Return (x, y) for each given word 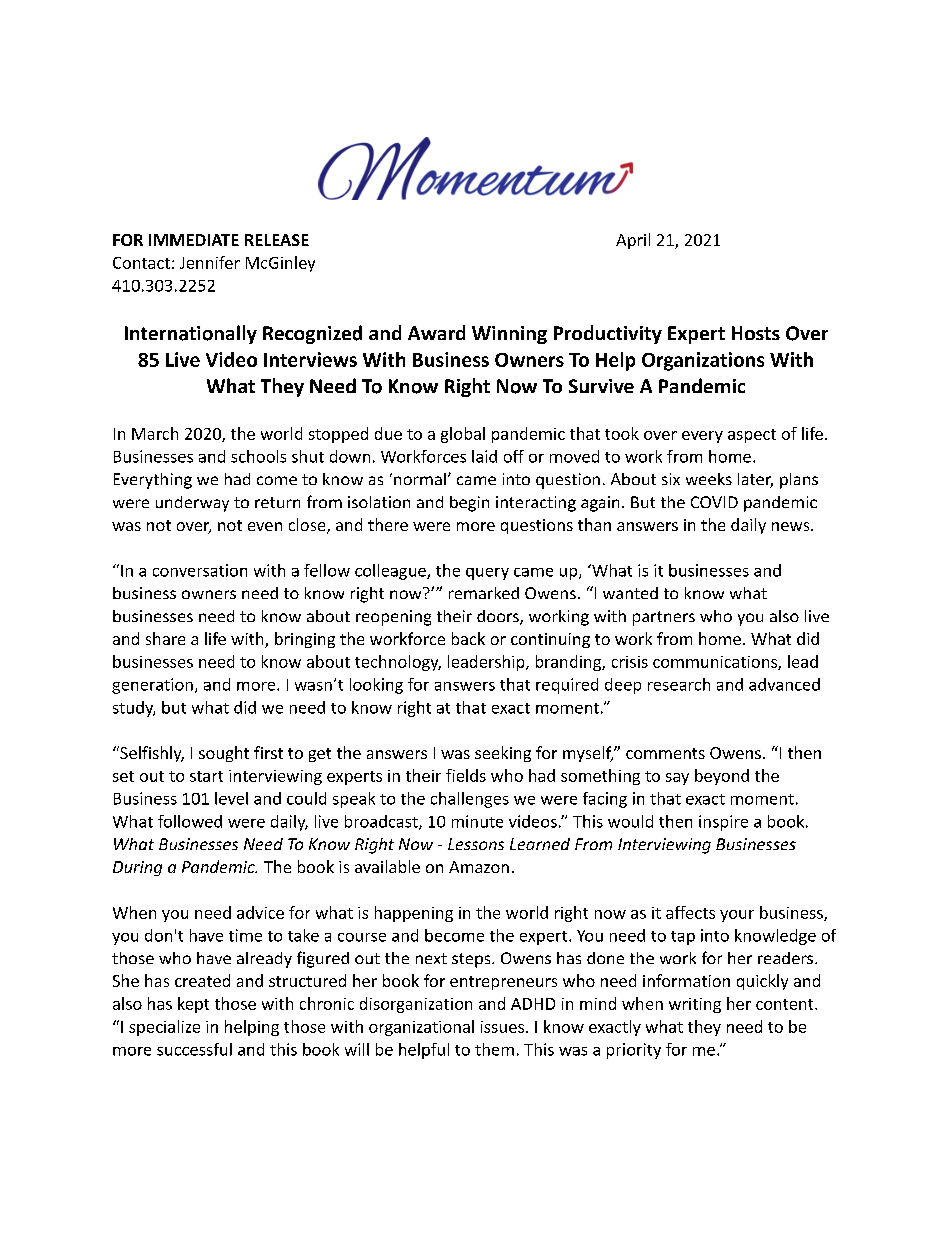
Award (436, 332)
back (468, 638)
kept (193, 1005)
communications (716, 663)
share (165, 638)
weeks (709, 479)
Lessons (476, 844)
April (633, 241)
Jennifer (210, 262)
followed (190, 821)
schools (258, 456)
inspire (723, 823)
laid (484, 456)
